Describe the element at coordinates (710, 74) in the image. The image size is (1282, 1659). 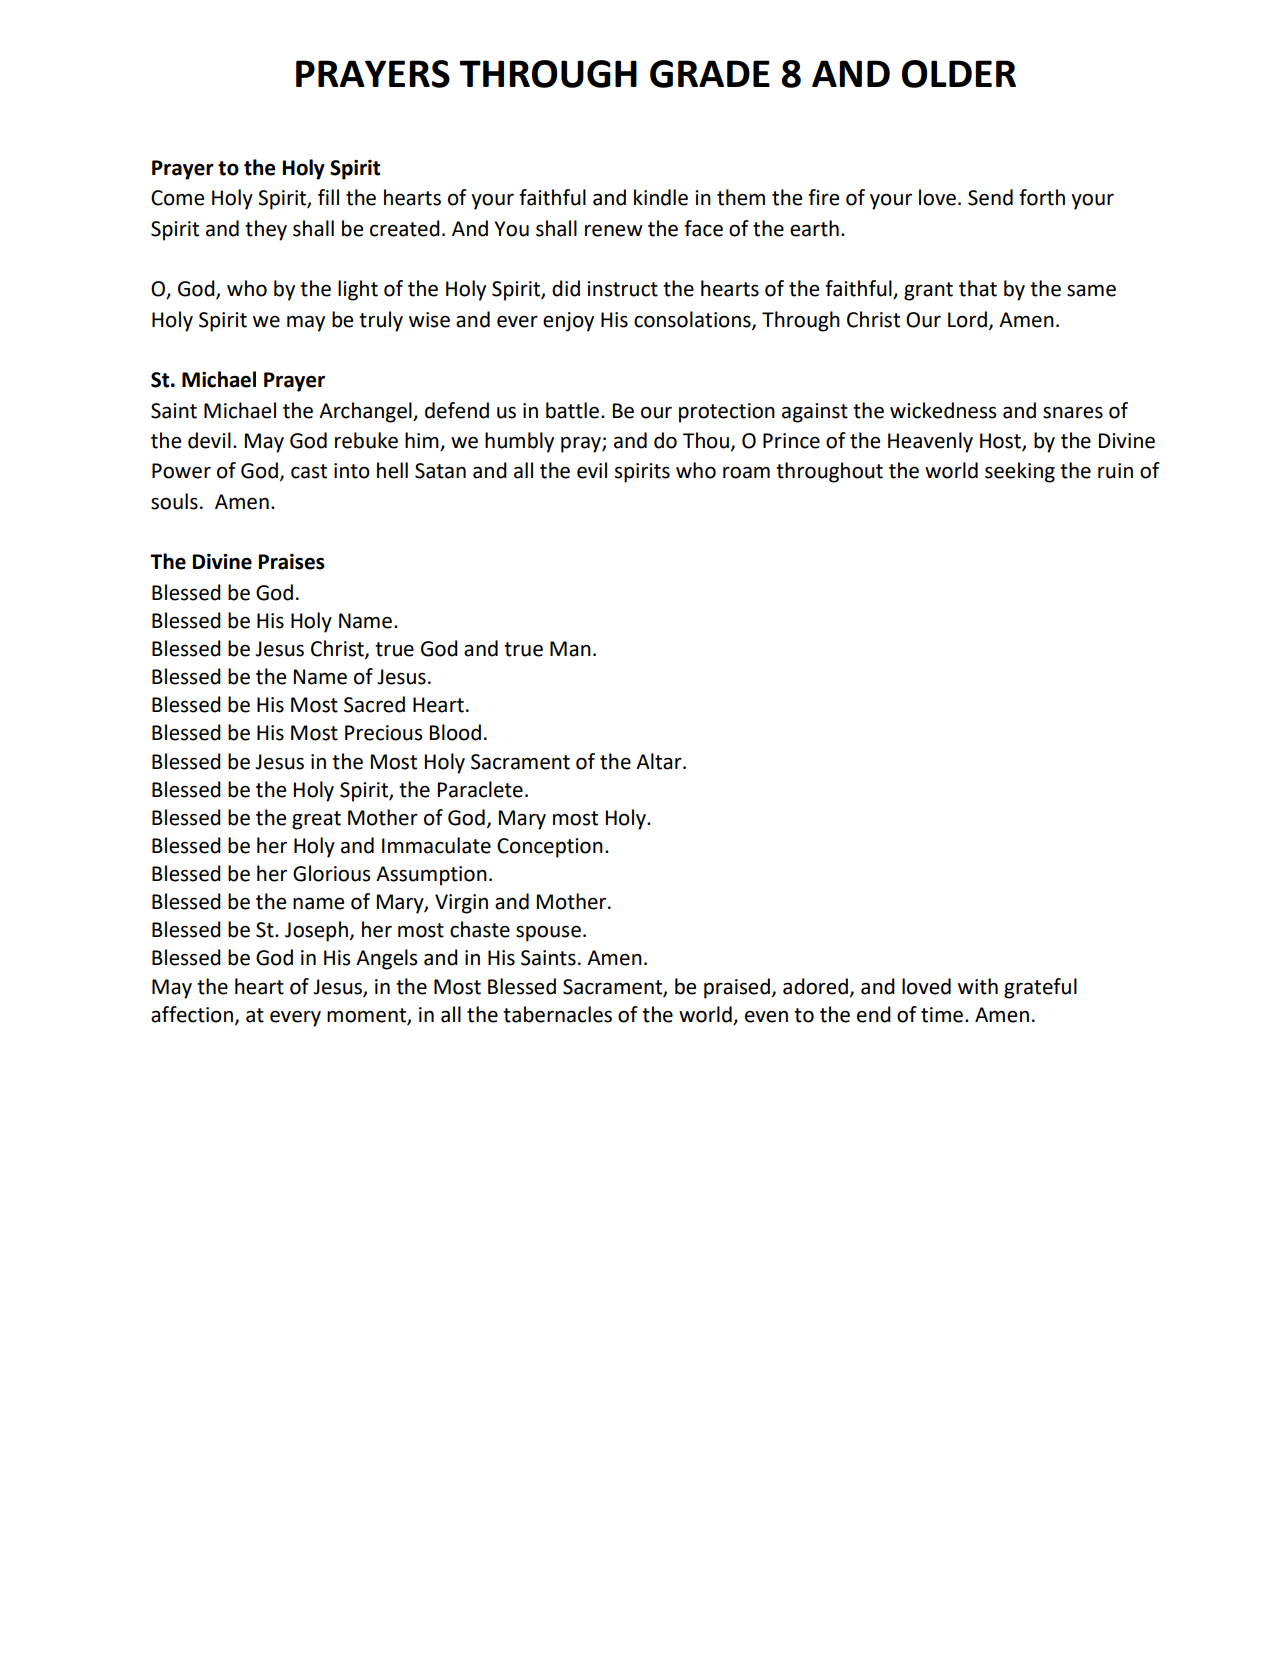
I see `GRADE` at that location.
